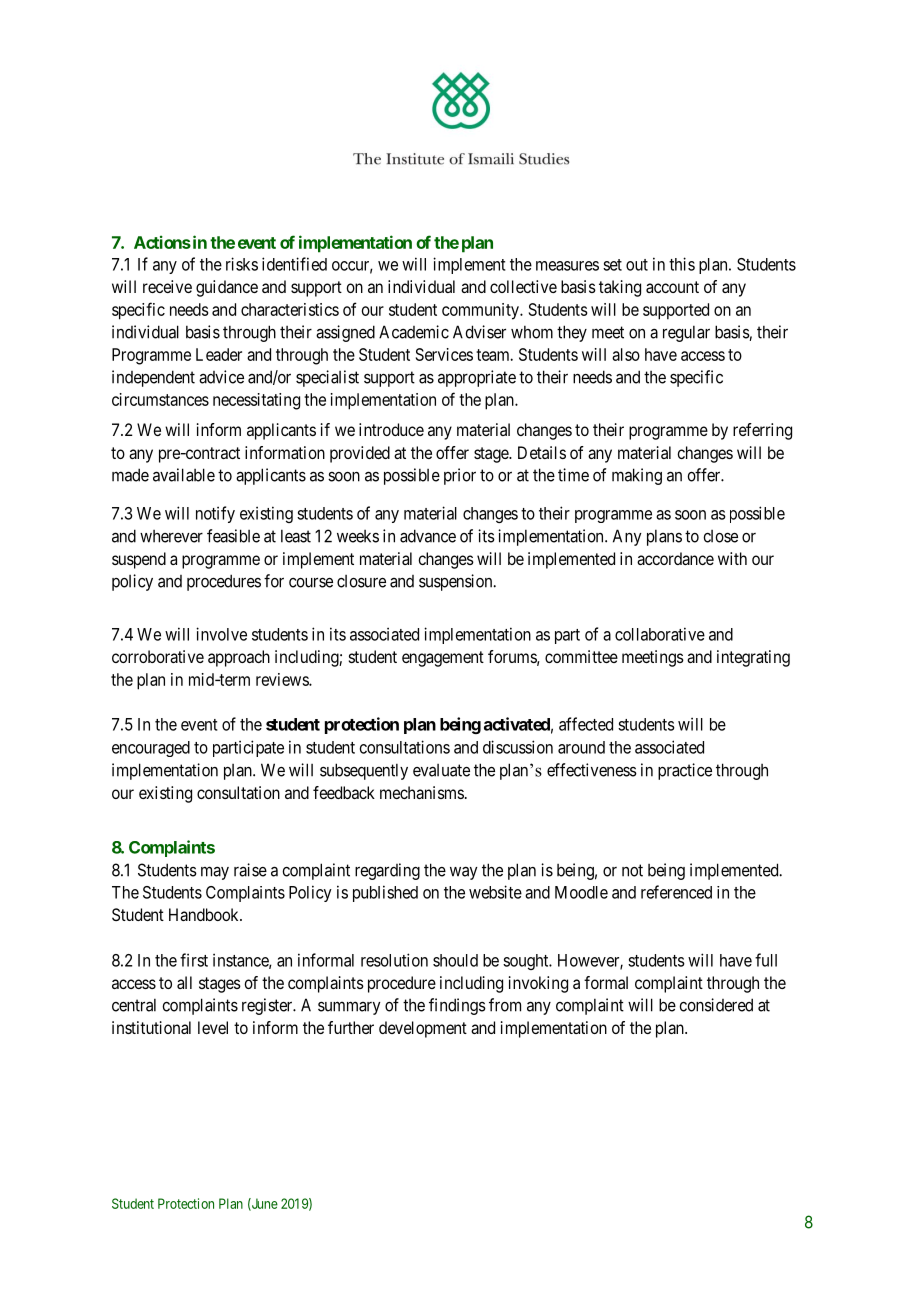  Describe the element at coordinates (672, 287) in the page. I see `account` at that location.
